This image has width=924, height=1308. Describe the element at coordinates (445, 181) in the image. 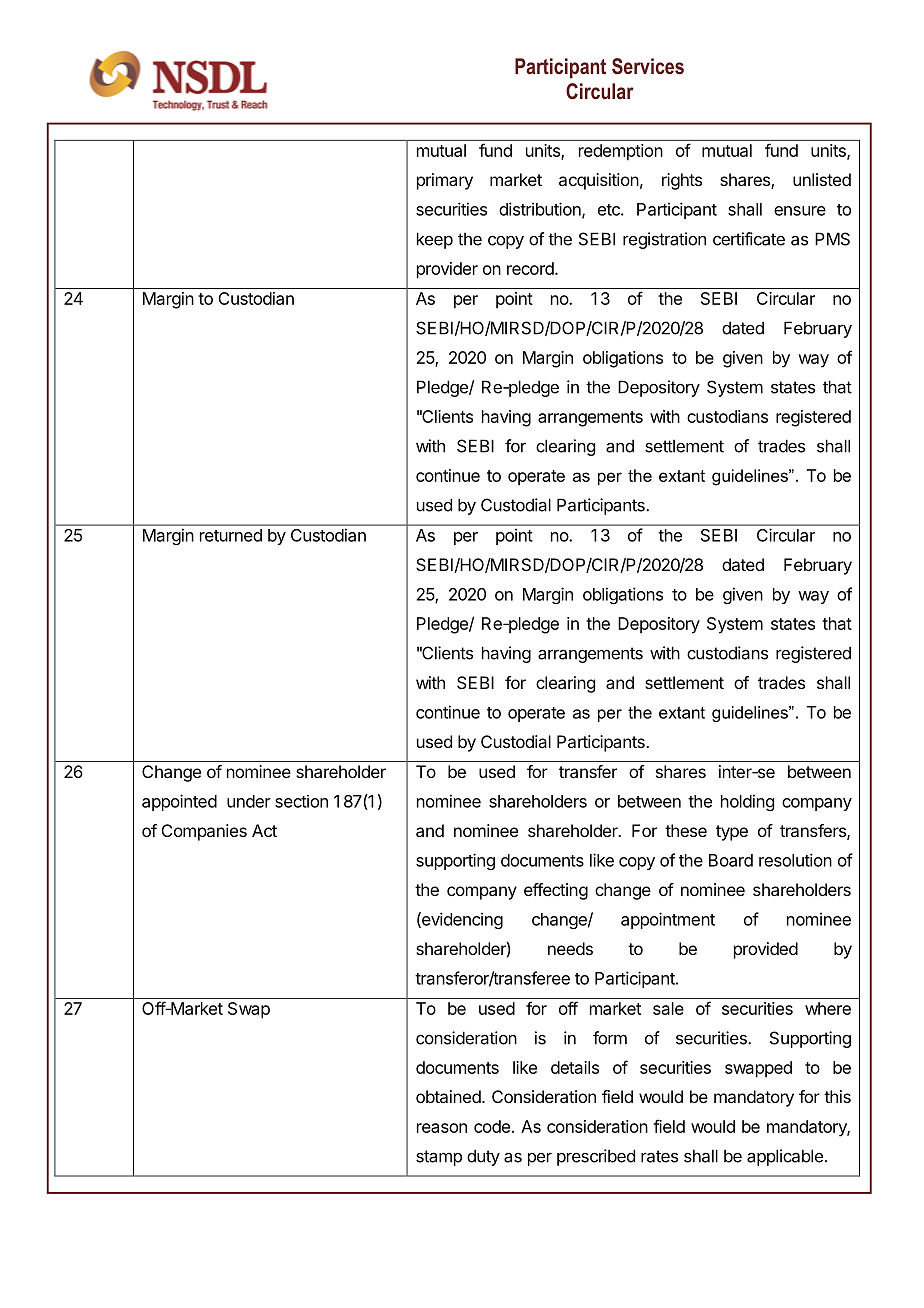

I see `primary` at that location.
